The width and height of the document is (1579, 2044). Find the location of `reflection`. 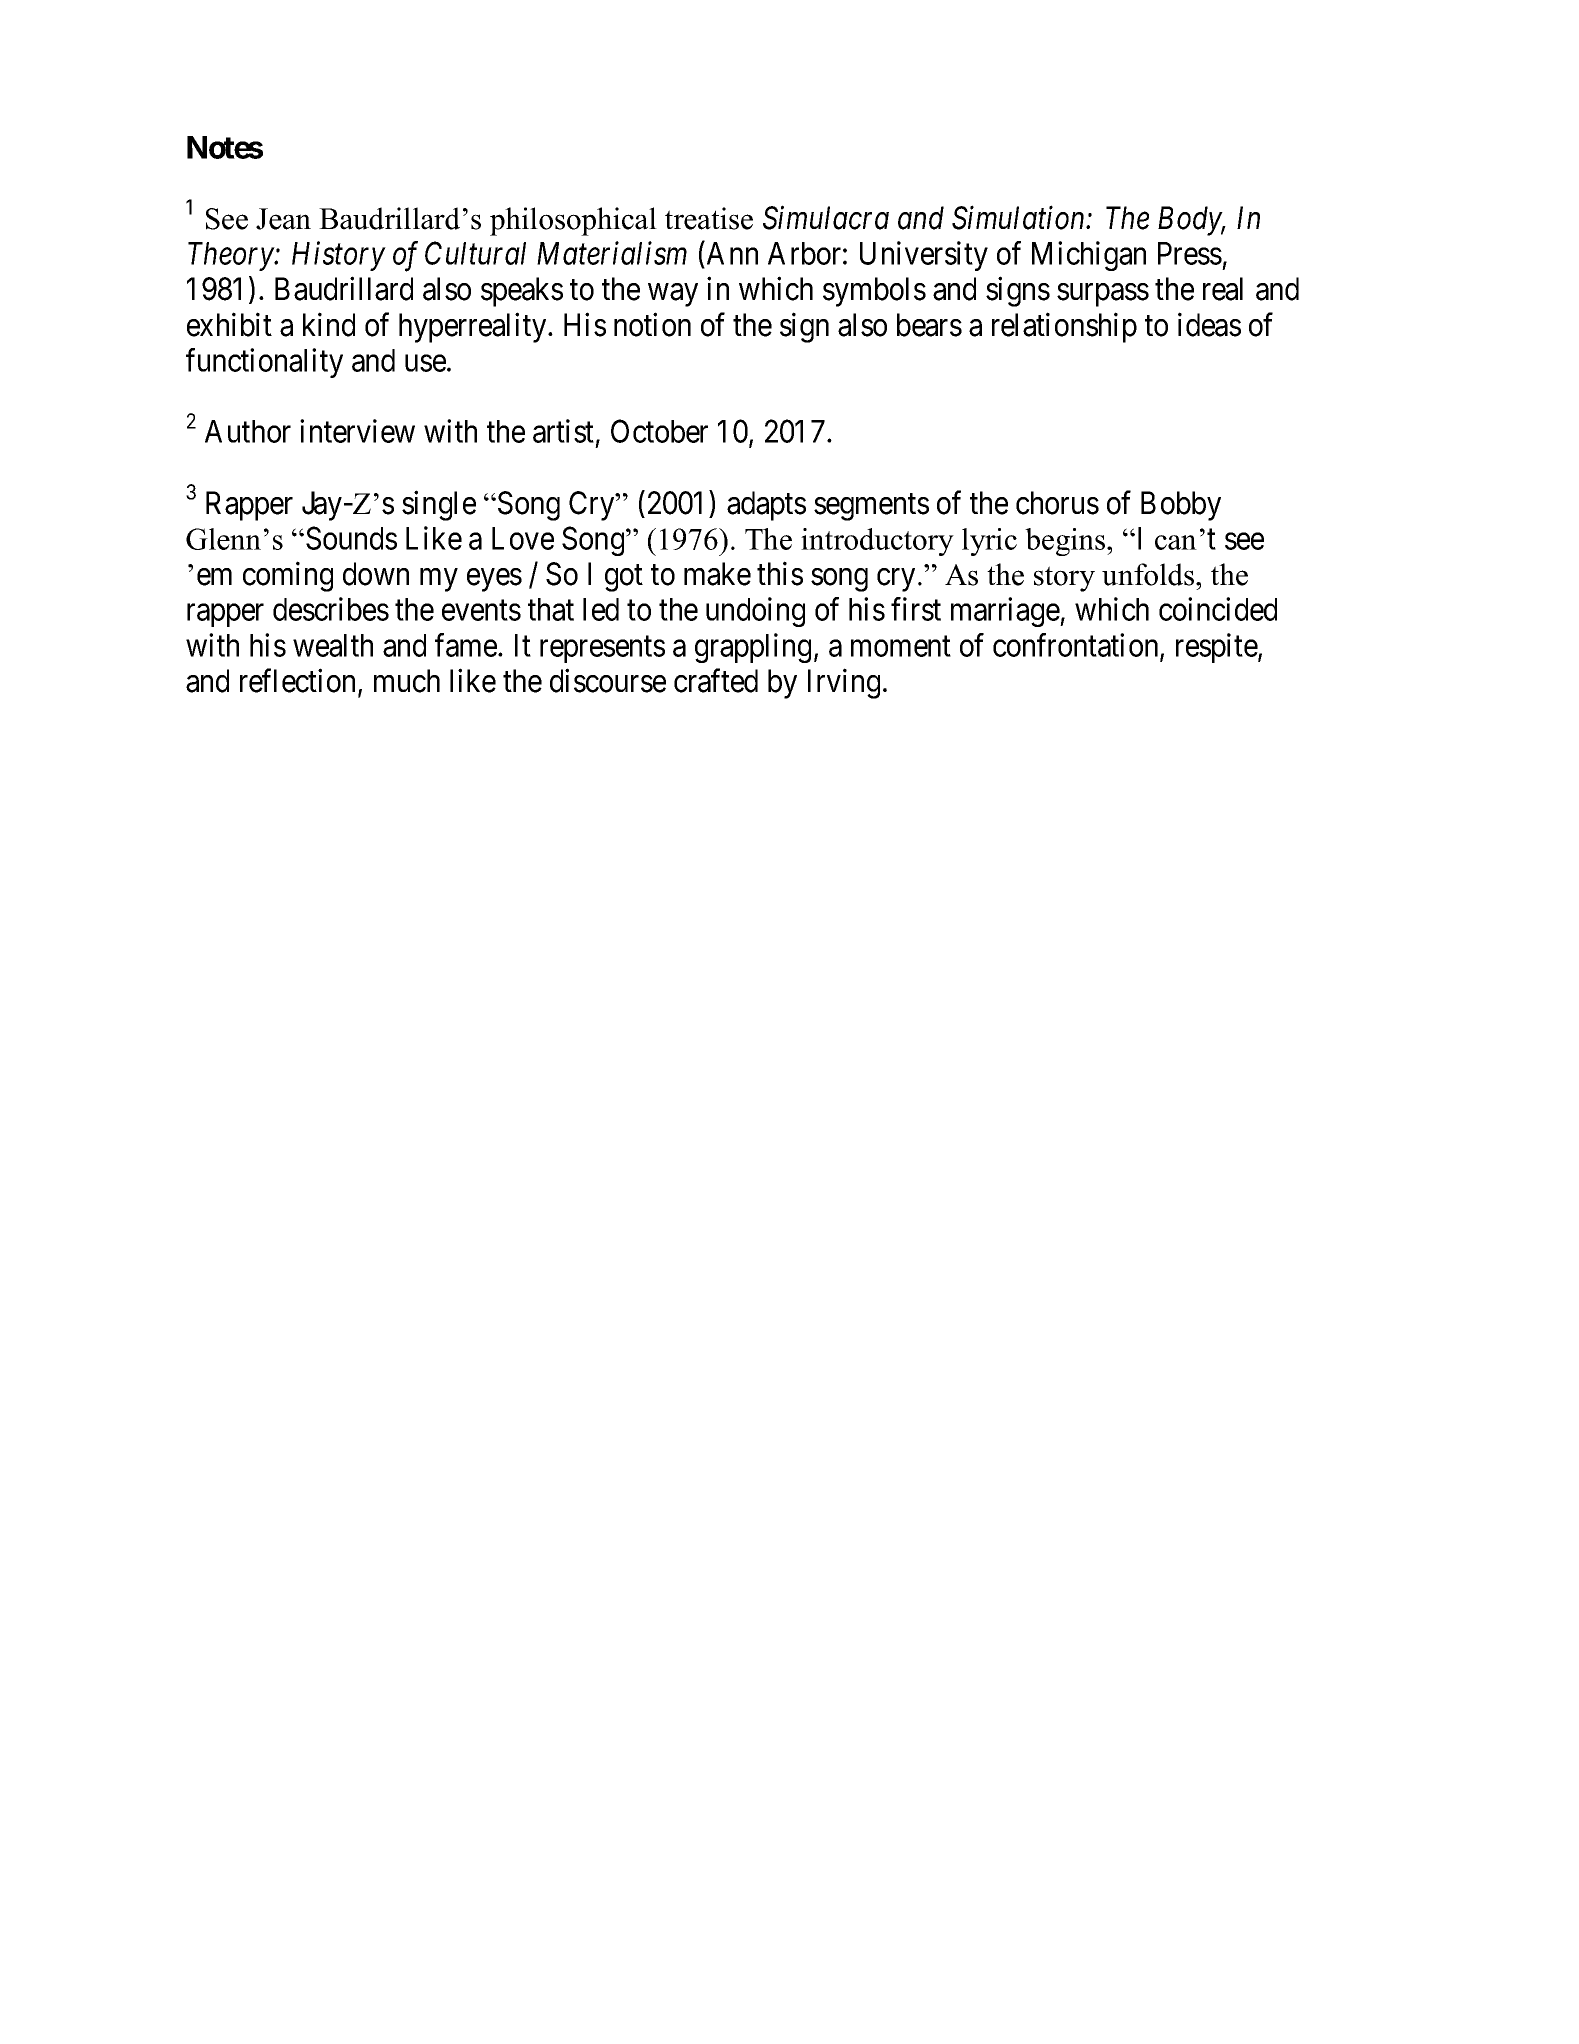

reflection is located at coordinates (299, 682).
